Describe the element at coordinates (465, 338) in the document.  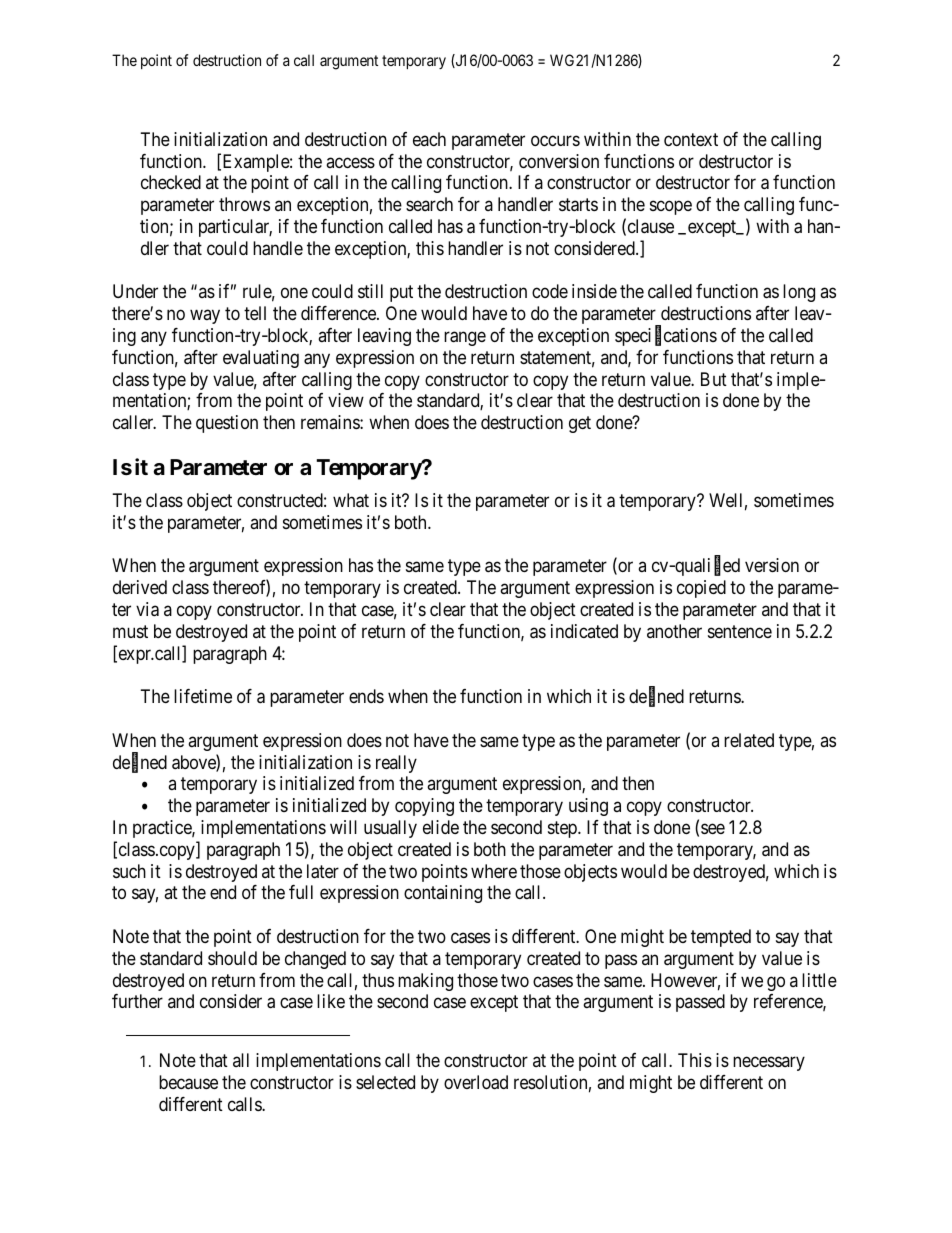
I see `range` at that location.
